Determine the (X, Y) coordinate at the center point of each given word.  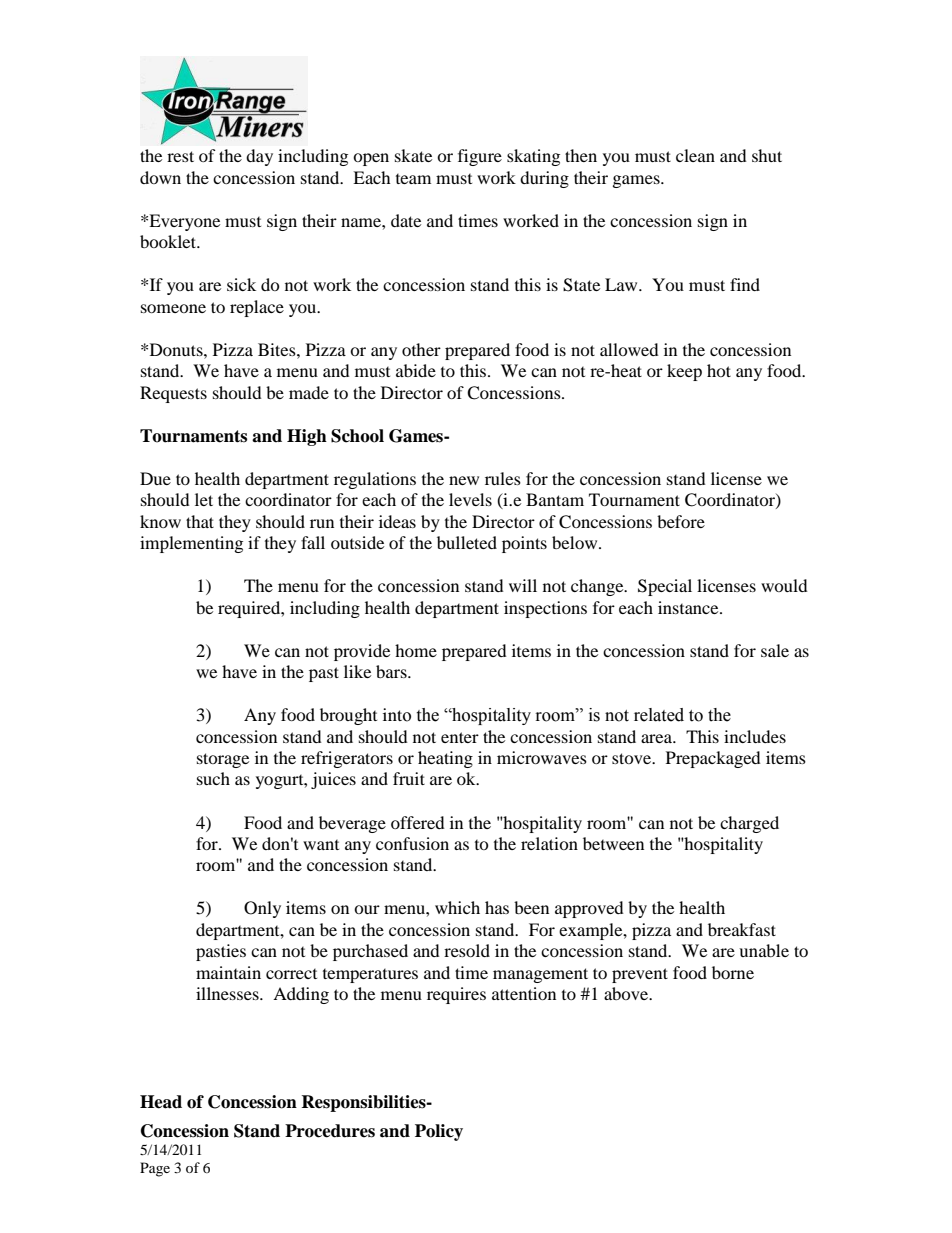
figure (480, 157)
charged (749, 824)
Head (161, 1102)
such (213, 778)
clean (695, 155)
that (200, 521)
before (681, 521)
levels (470, 499)
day (259, 157)
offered (418, 822)
